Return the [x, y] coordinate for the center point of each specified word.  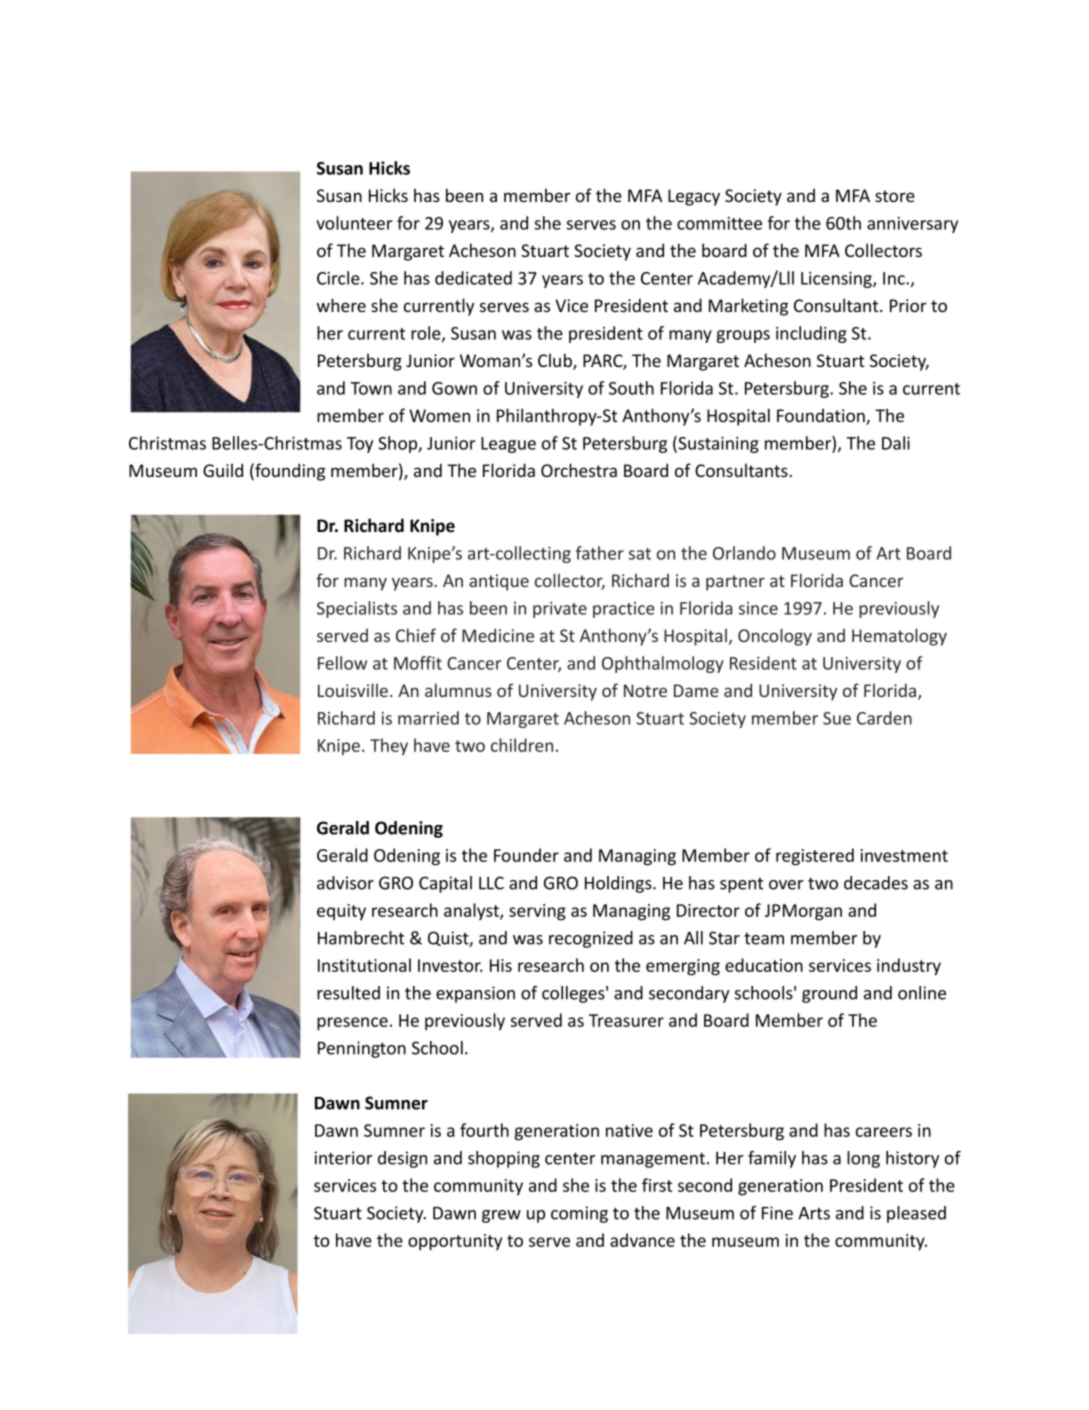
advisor [345, 883]
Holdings [619, 884]
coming [579, 1214]
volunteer [354, 223]
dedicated [473, 278]
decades [876, 883]
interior [343, 1158]
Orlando [744, 553]
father [600, 553]
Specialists [357, 609]
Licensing [837, 280]
